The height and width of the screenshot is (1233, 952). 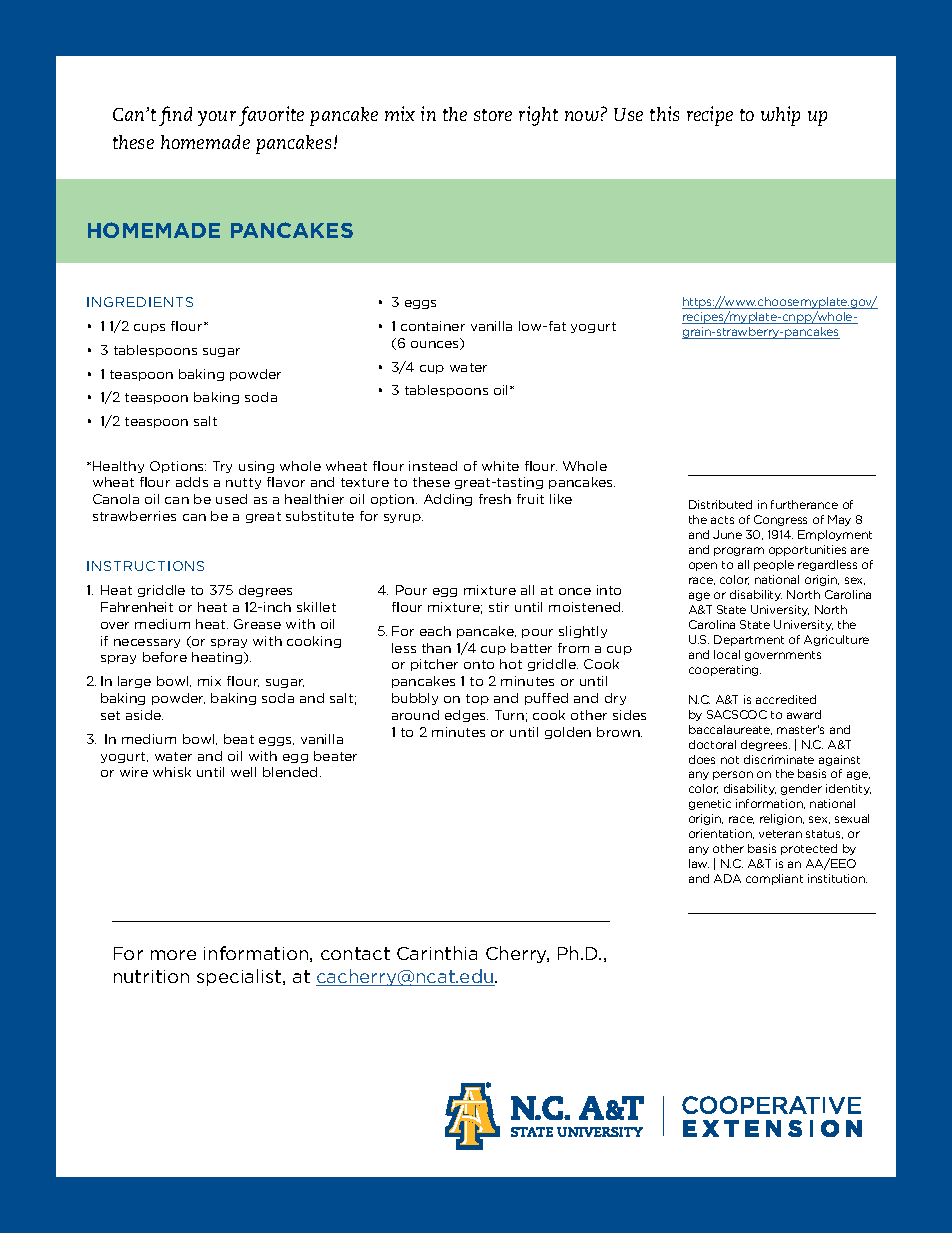 I want to click on fresh, so click(x=495, y=499).
